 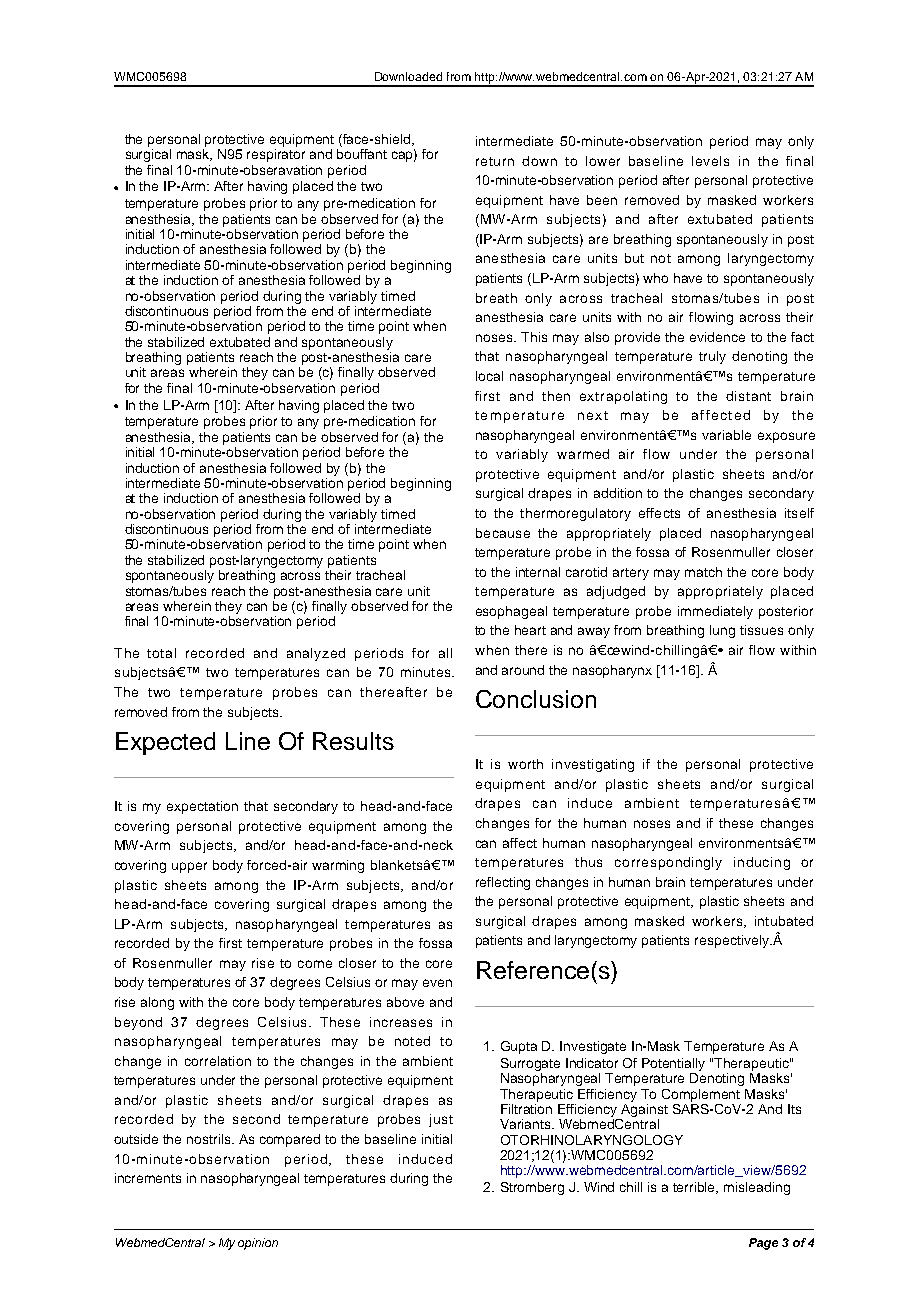 I want to click on opinion, so click(x=258, y=1244).
